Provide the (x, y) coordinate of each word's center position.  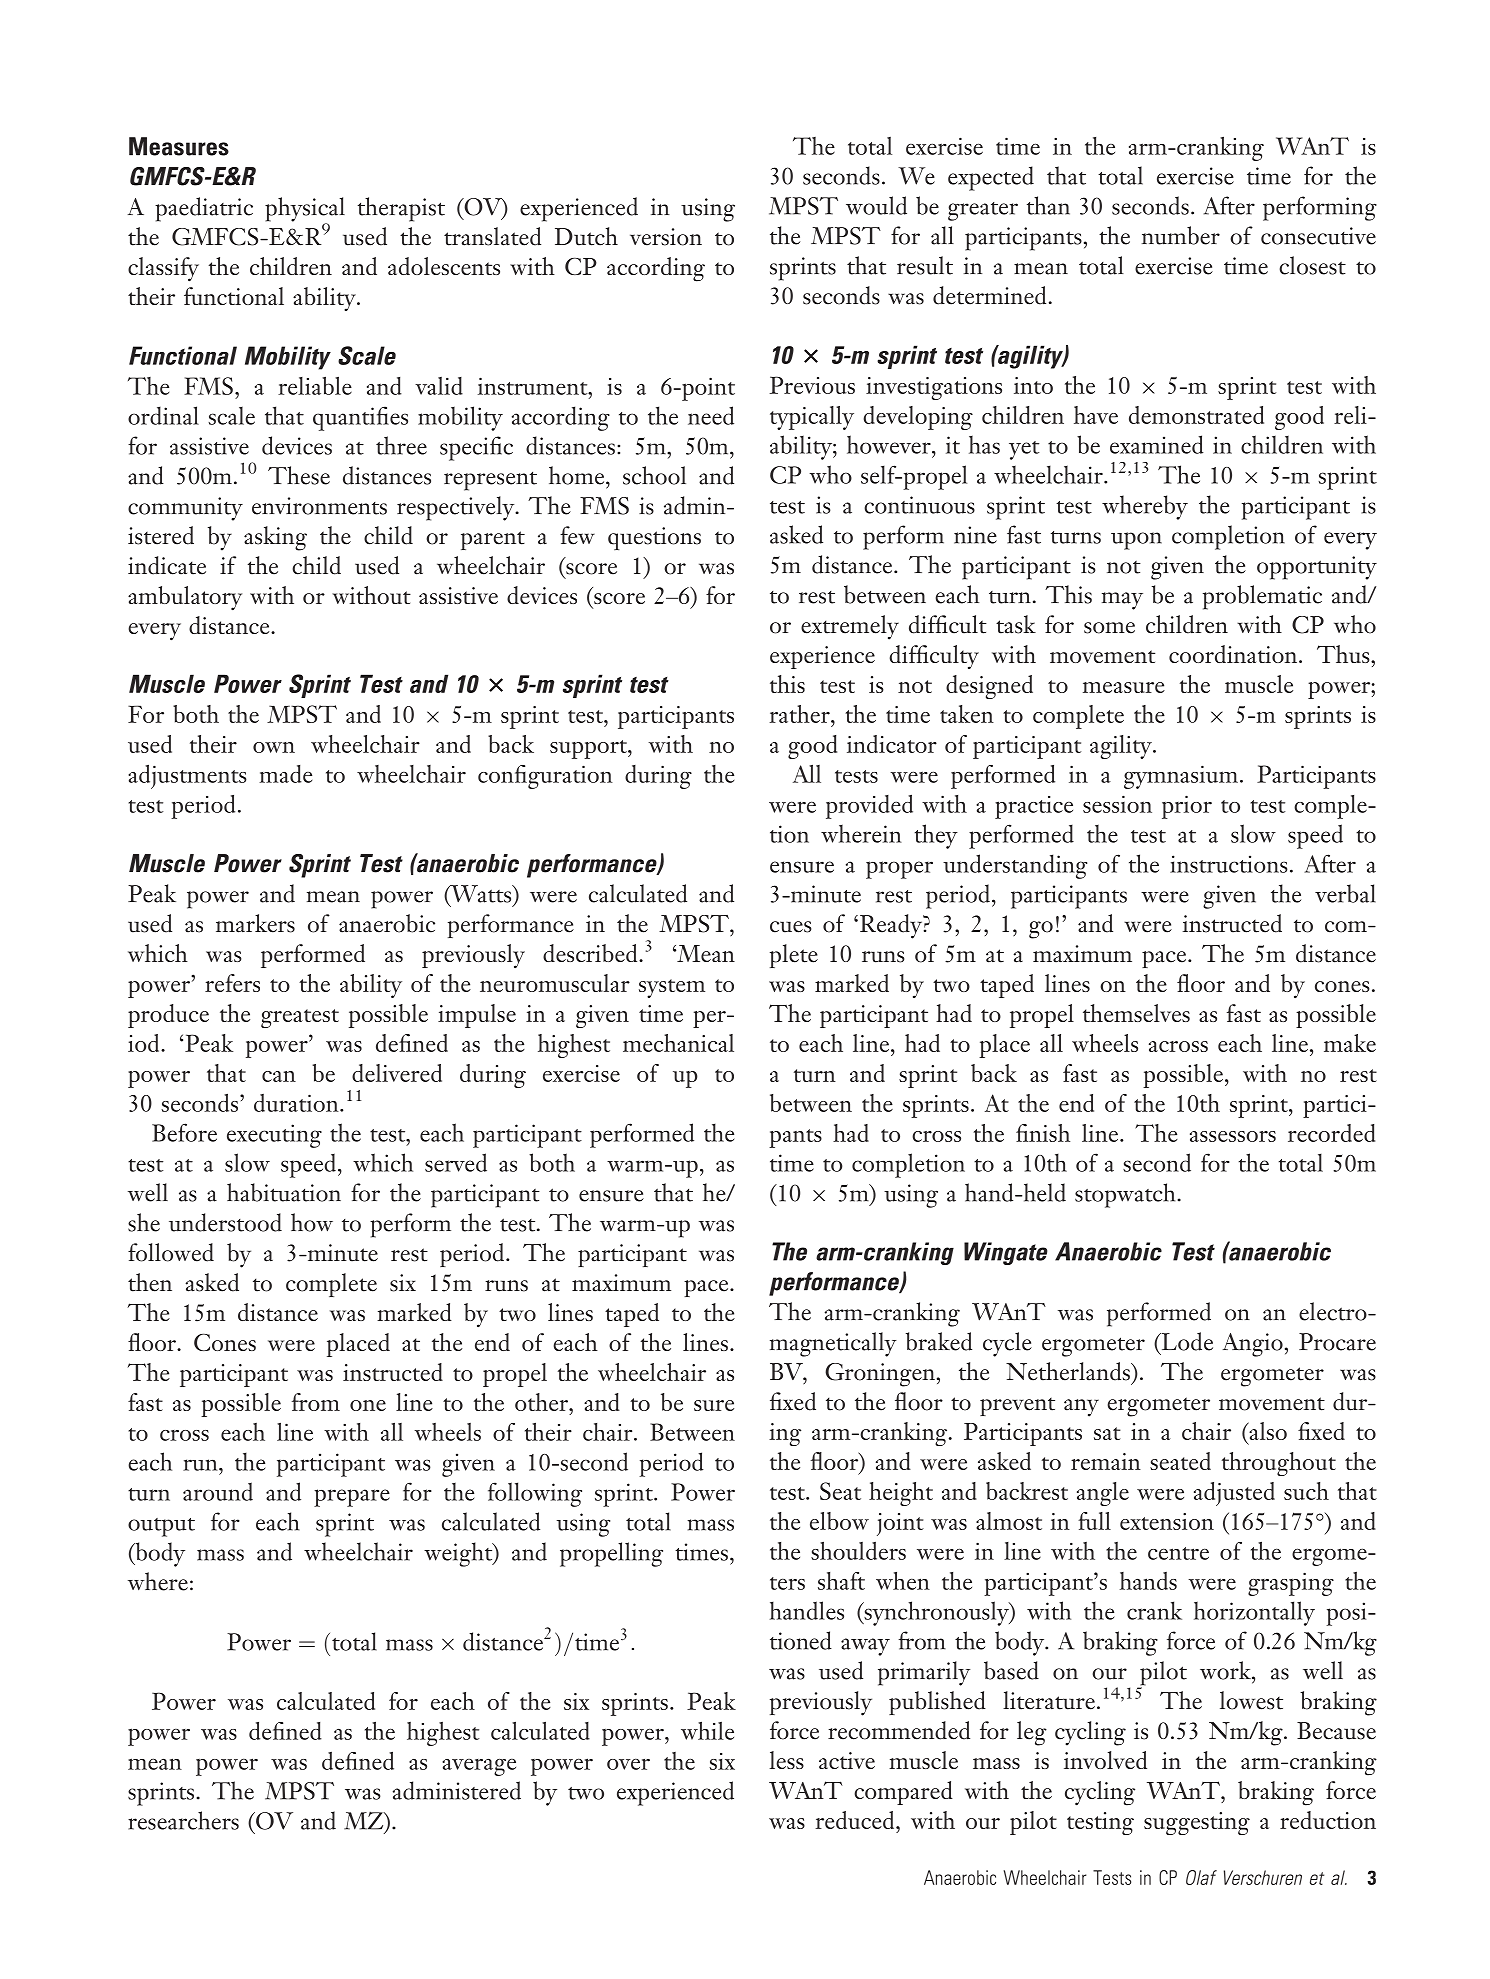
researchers (183, 1820)
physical (305, 210)
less (786, 1760)
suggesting (1197, 1823)
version (666, 237)
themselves (1136, 1013)
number (1181, 235)
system (672, 988)
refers (232, 983)
